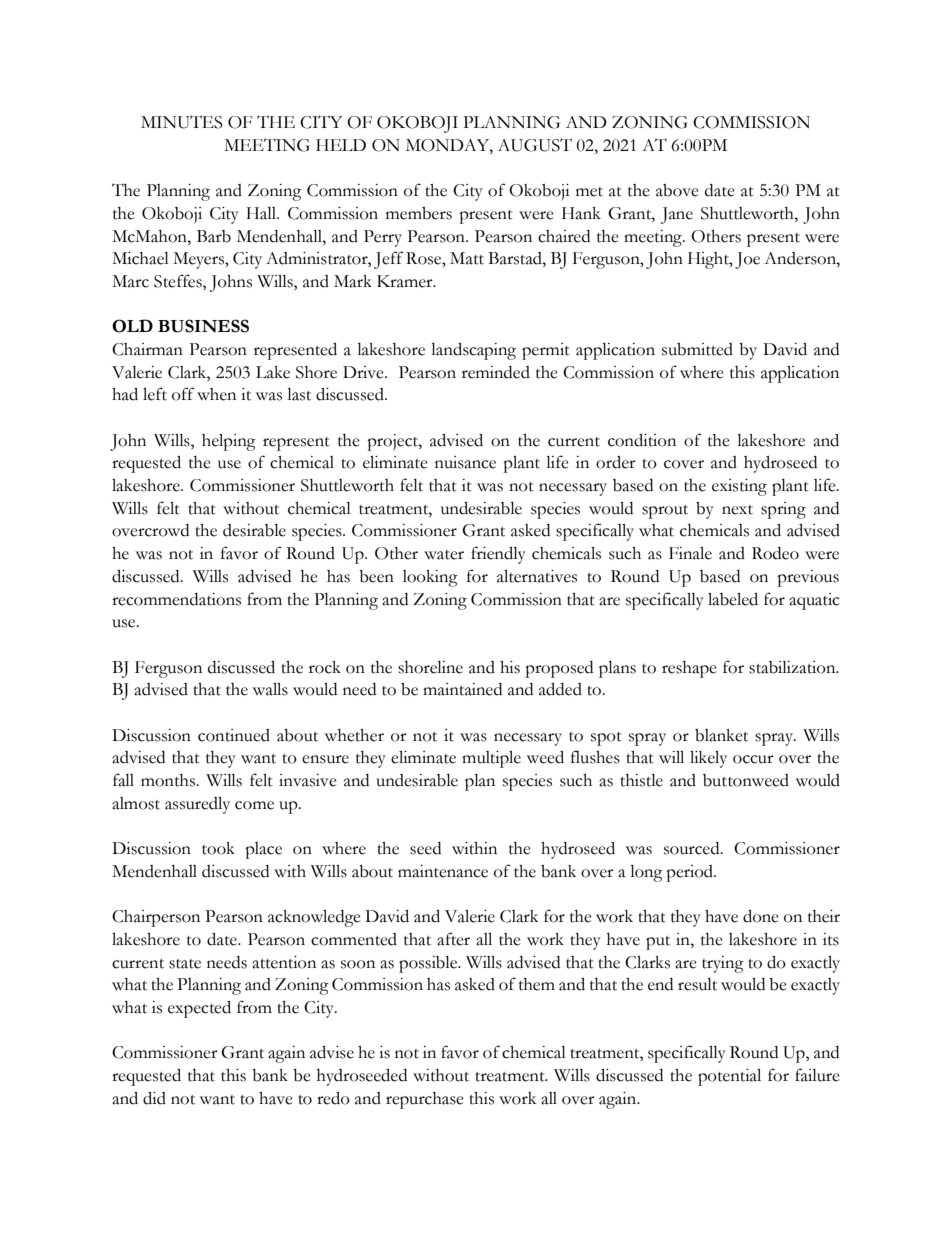 Image resolution: width=952 pixels, height=1233 pixels. What do you see at coordinates (491, 759) in the screenshot?
I see `multiple` at bounding box center [491, 759].
